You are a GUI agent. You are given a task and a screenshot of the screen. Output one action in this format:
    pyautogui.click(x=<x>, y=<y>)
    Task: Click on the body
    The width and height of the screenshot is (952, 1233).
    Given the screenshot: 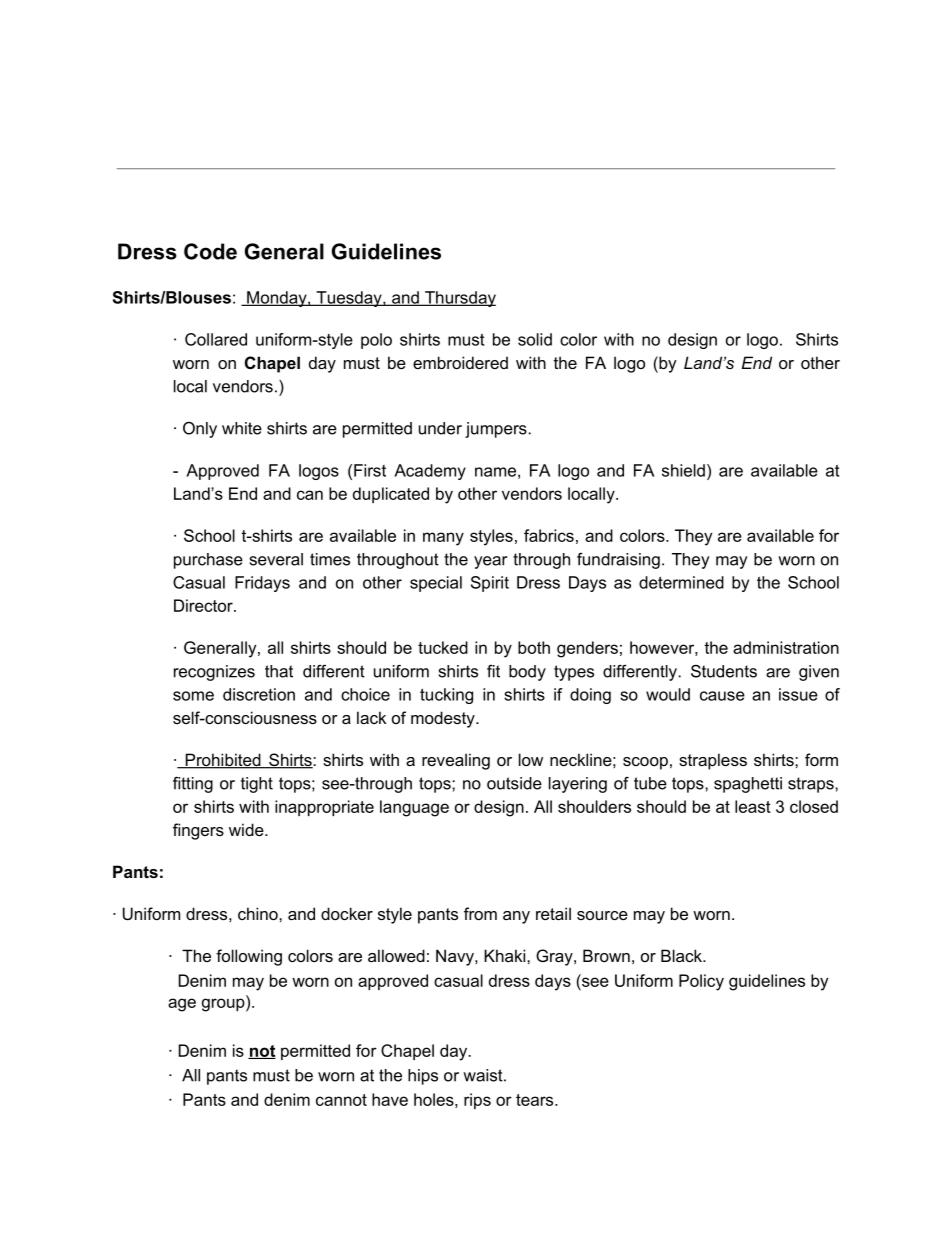 What is the action you would take?
    pyautogui.click(x=527, y=673)
